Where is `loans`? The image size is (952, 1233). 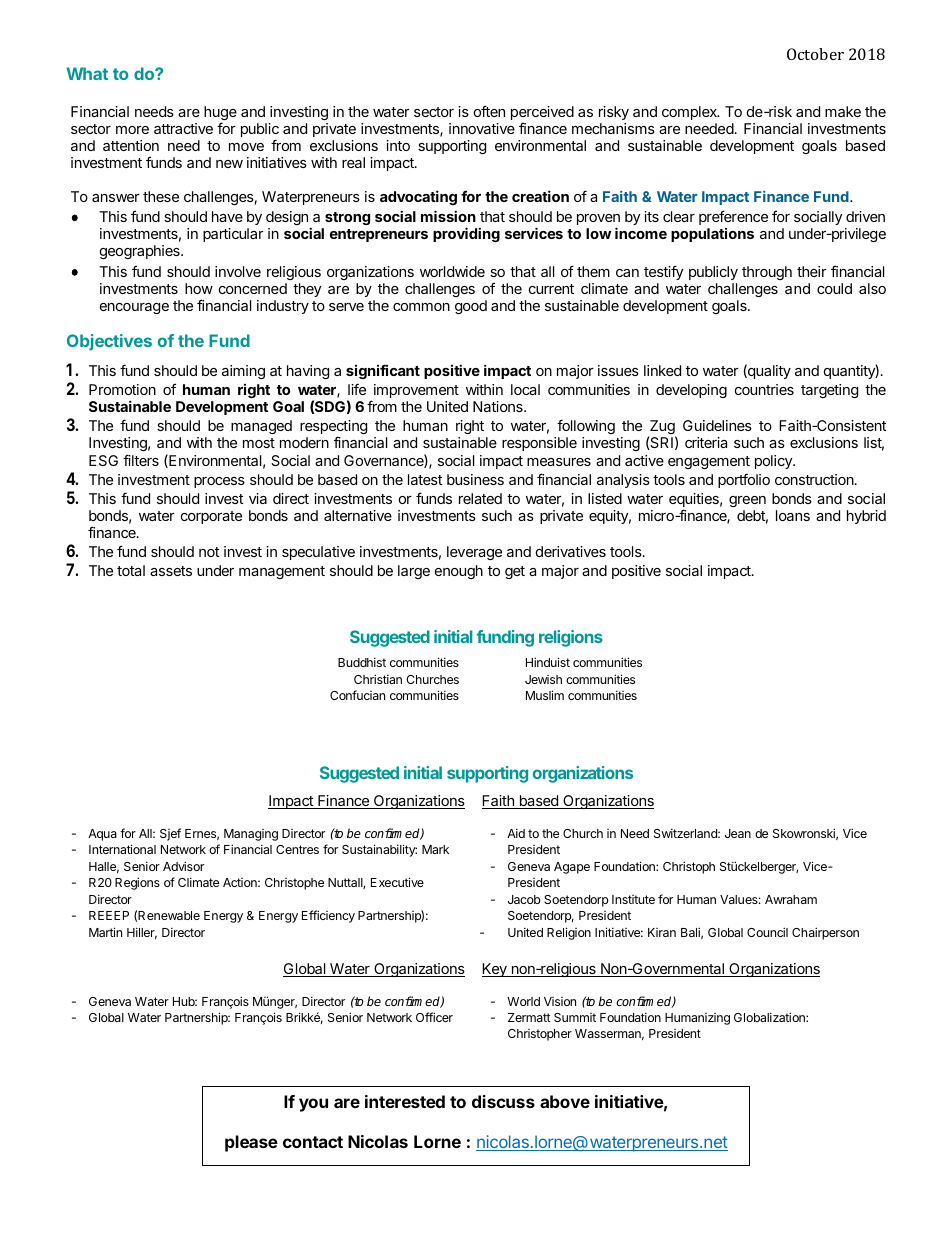 loans is located at coordinates (793, 515).
